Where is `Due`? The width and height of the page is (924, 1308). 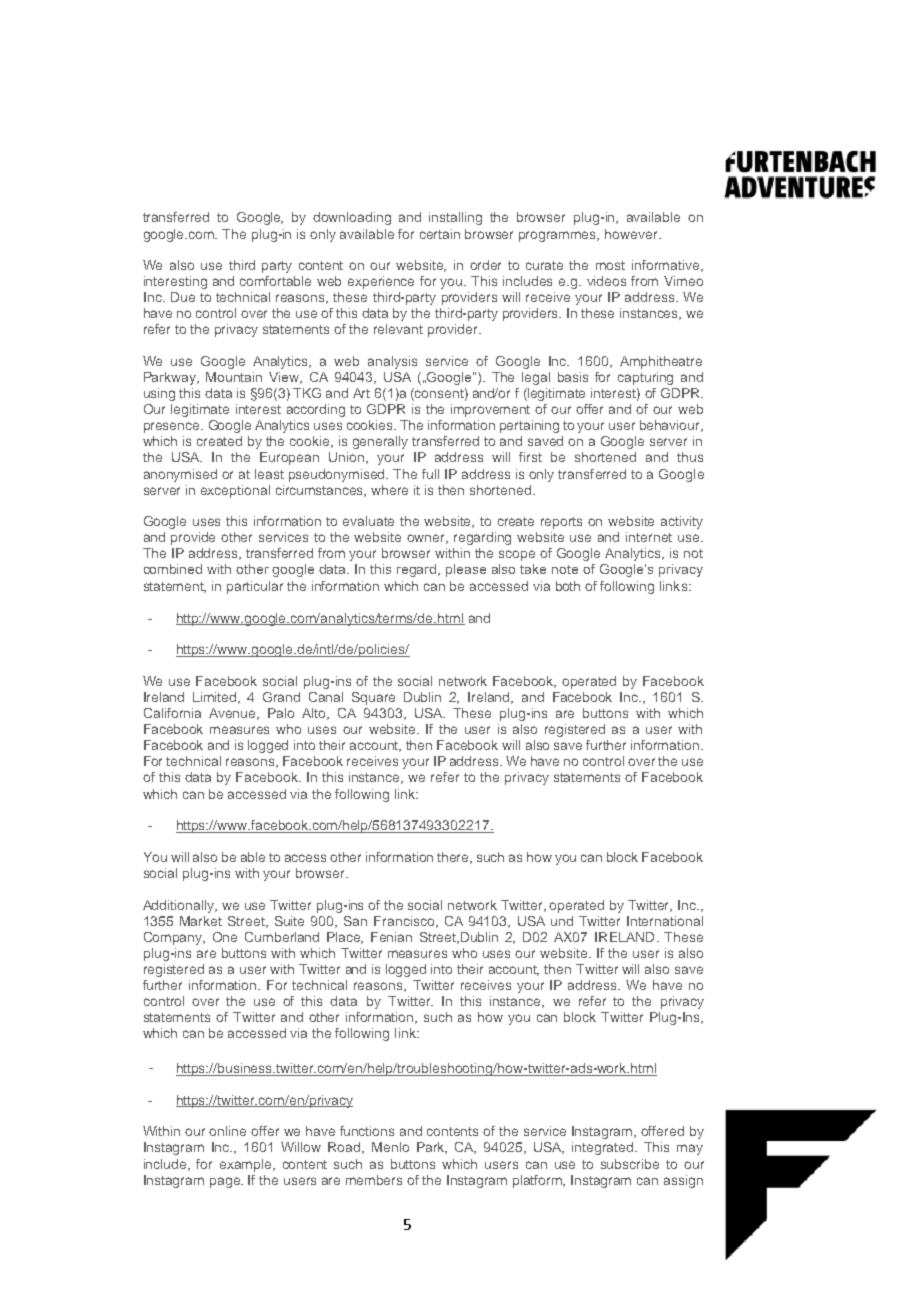 Due is located at coordinates (183, 297).
